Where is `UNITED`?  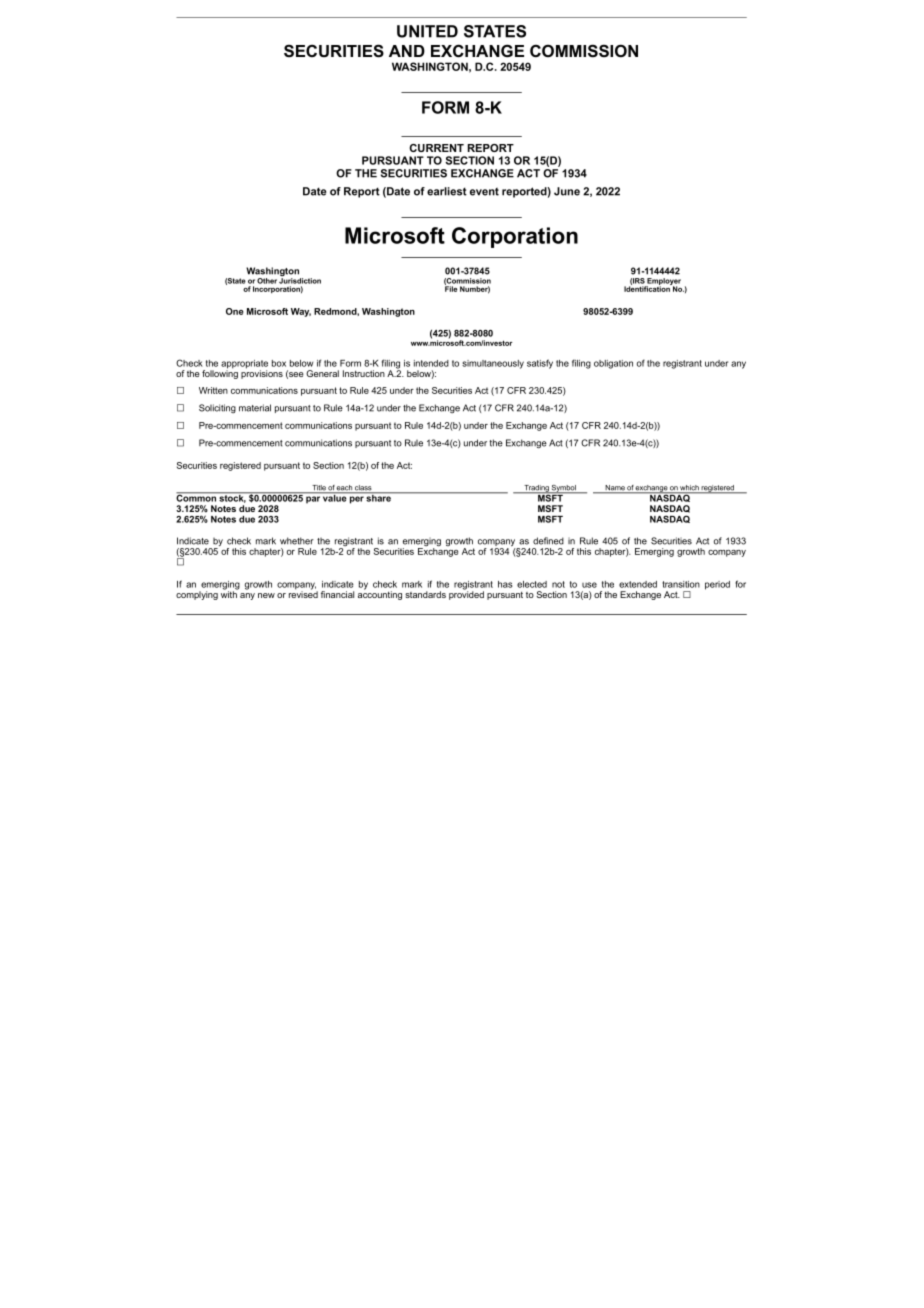 UNITED is located at coordinates (427, 31).
